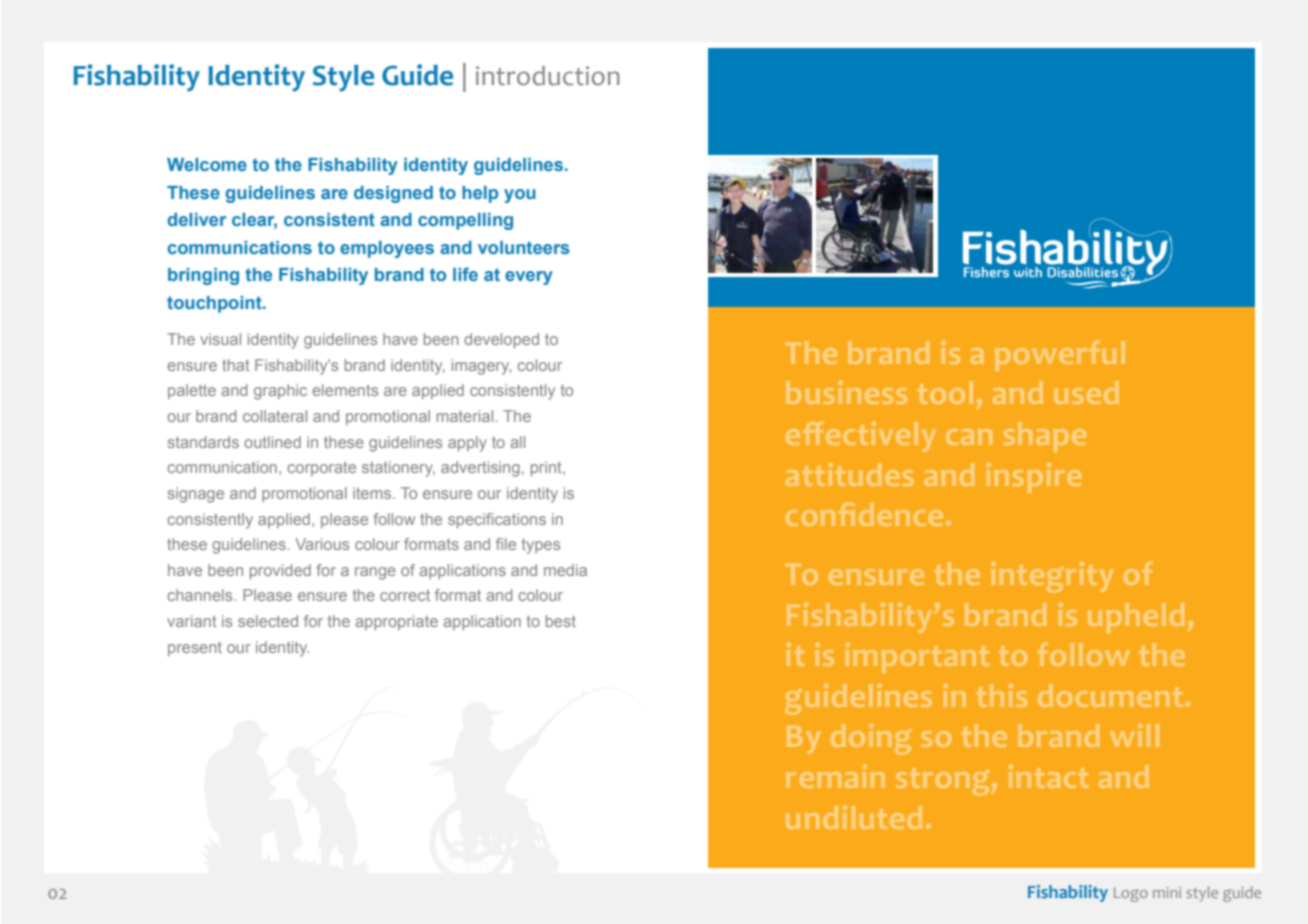 The height and width of the screenshot is (924, 1308). I want to click on doing, so click(871, 739).
